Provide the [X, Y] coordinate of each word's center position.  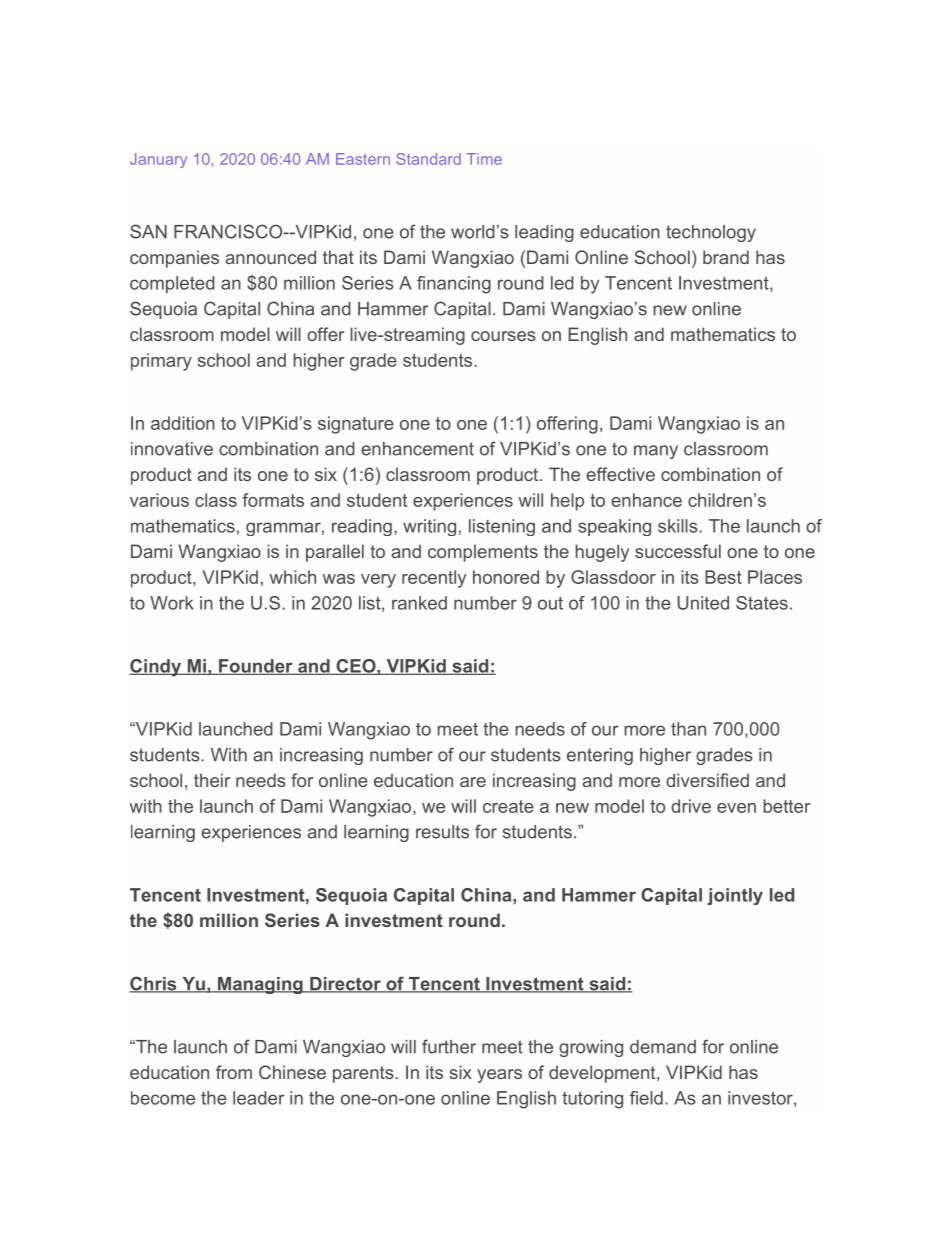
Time [484, 159]
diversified [707, 780]
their [212, 780]
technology [711, 233]
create [508, 806]
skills [678, 526]
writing [429, 527]
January [158, 160]
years [499, 1076]
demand [663, 1047]
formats [273, 500]
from [234, 1072]
